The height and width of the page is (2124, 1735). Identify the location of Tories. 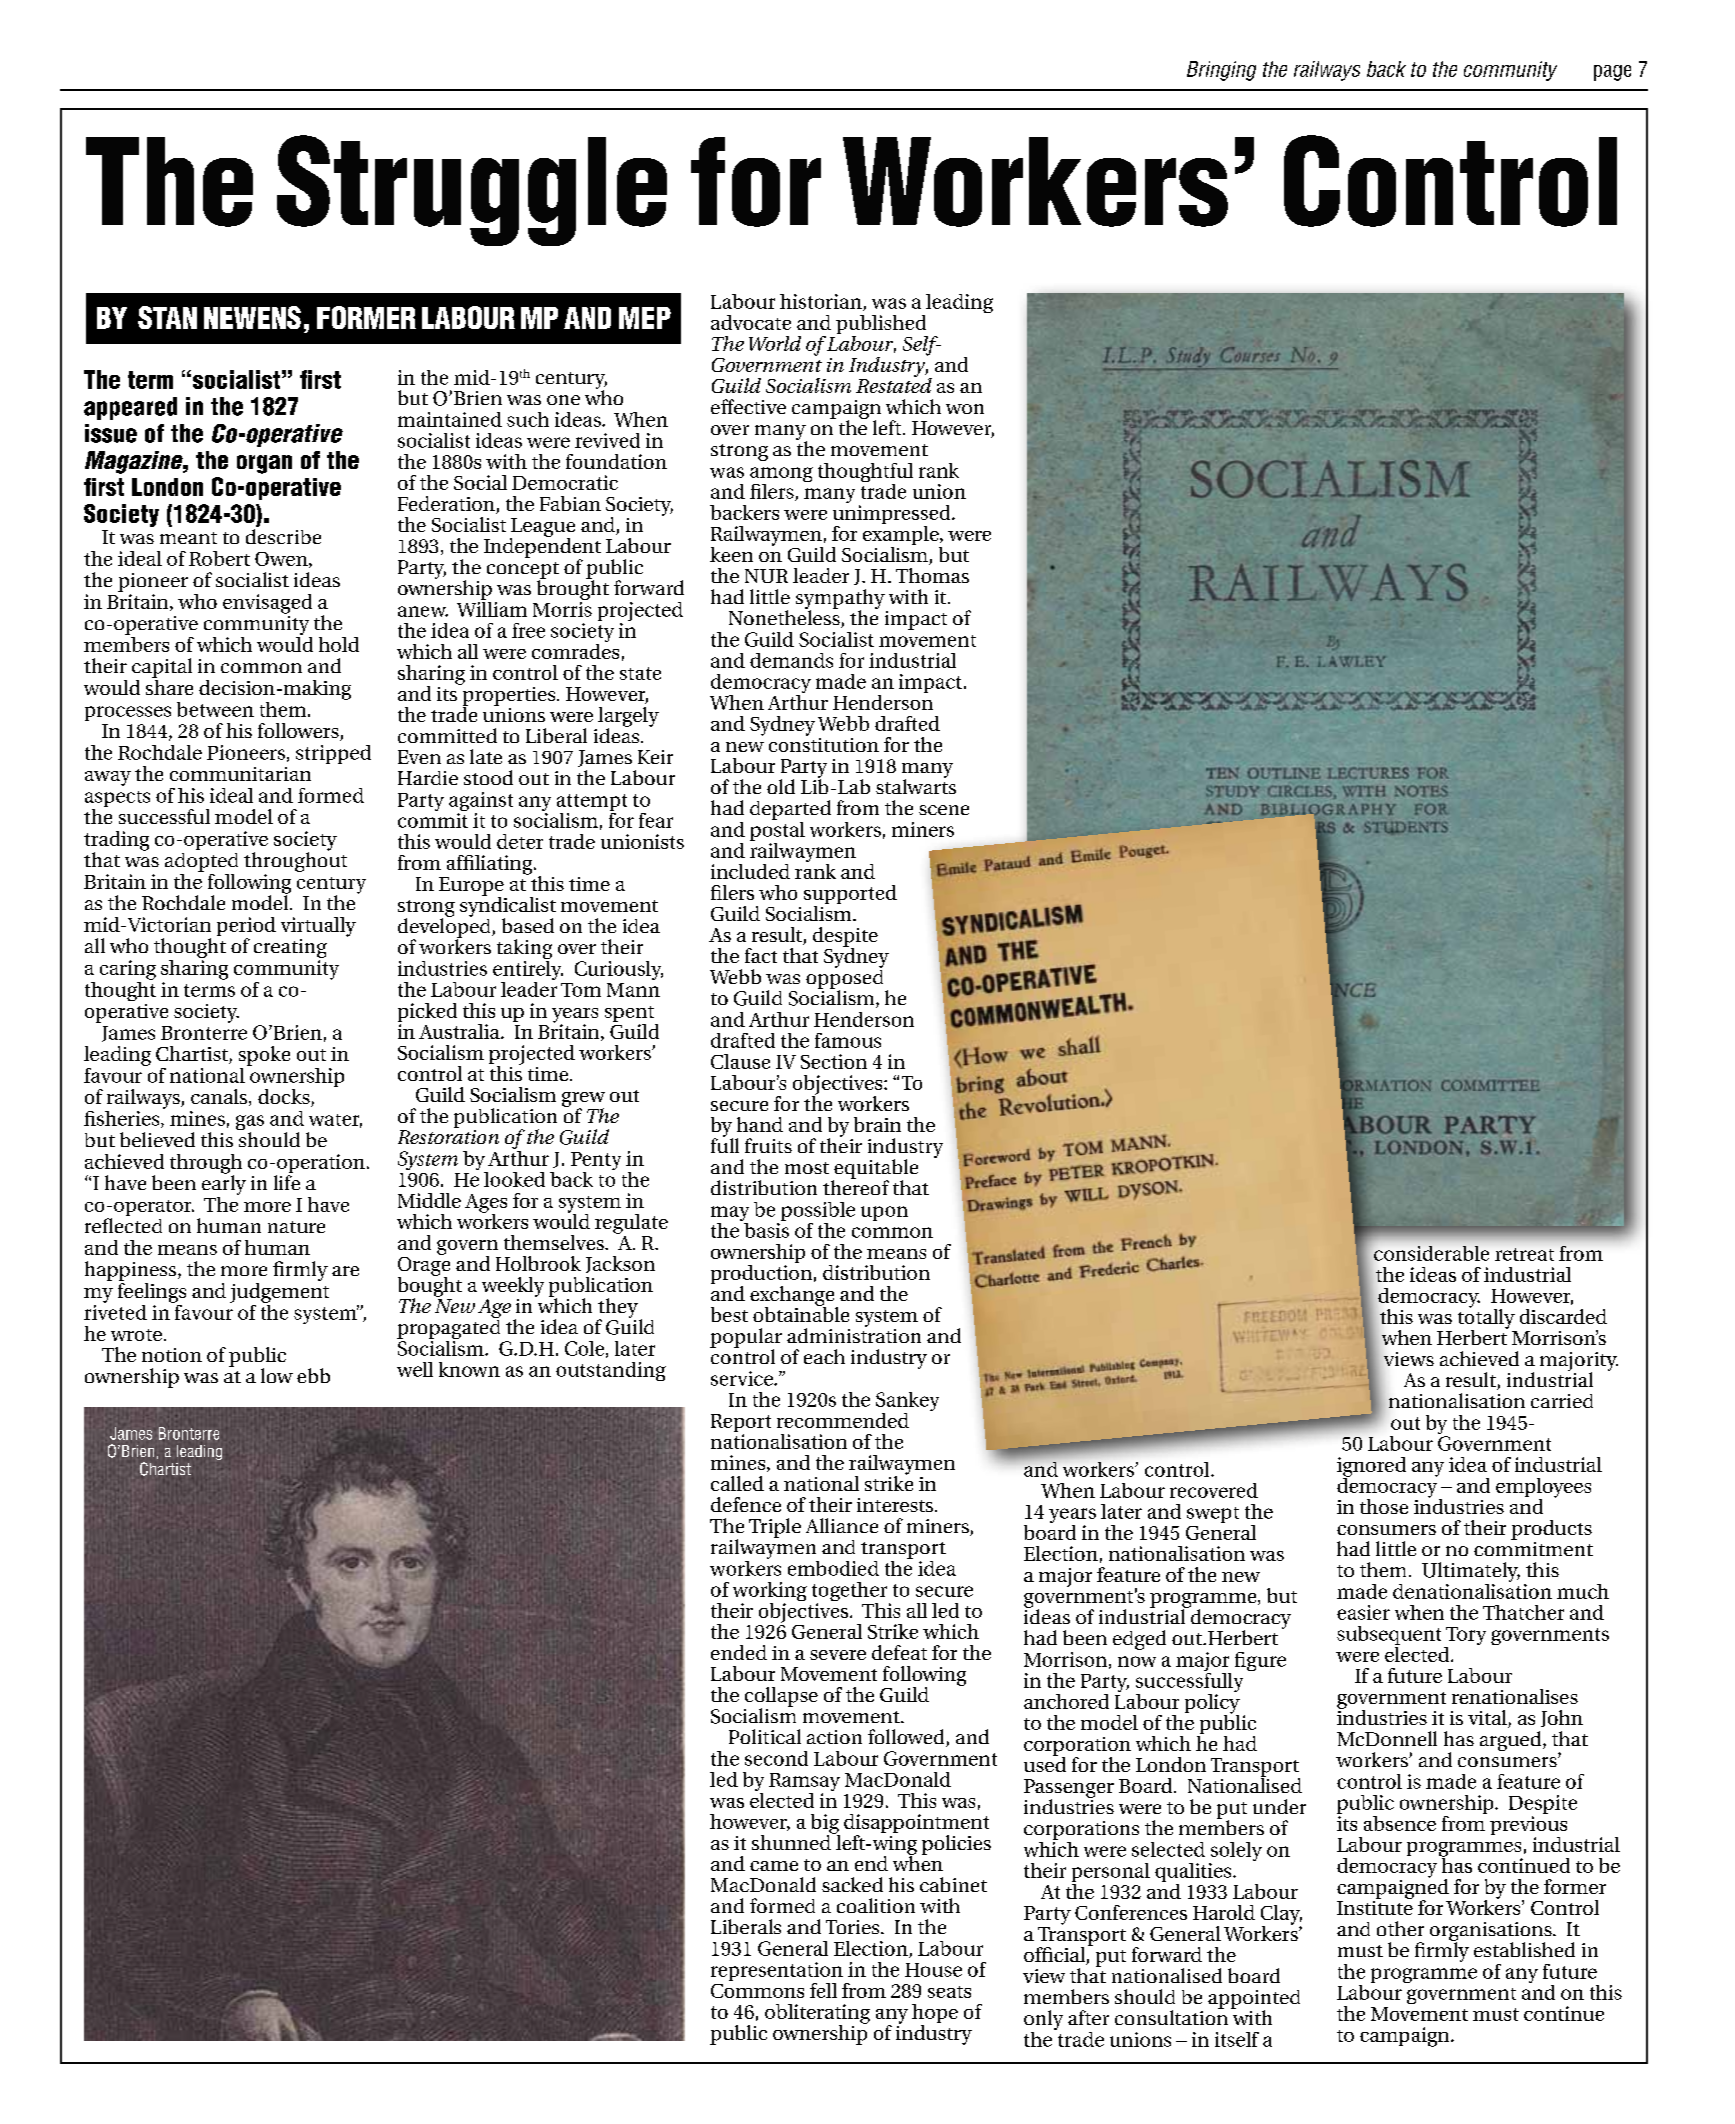
(854, 1927).
